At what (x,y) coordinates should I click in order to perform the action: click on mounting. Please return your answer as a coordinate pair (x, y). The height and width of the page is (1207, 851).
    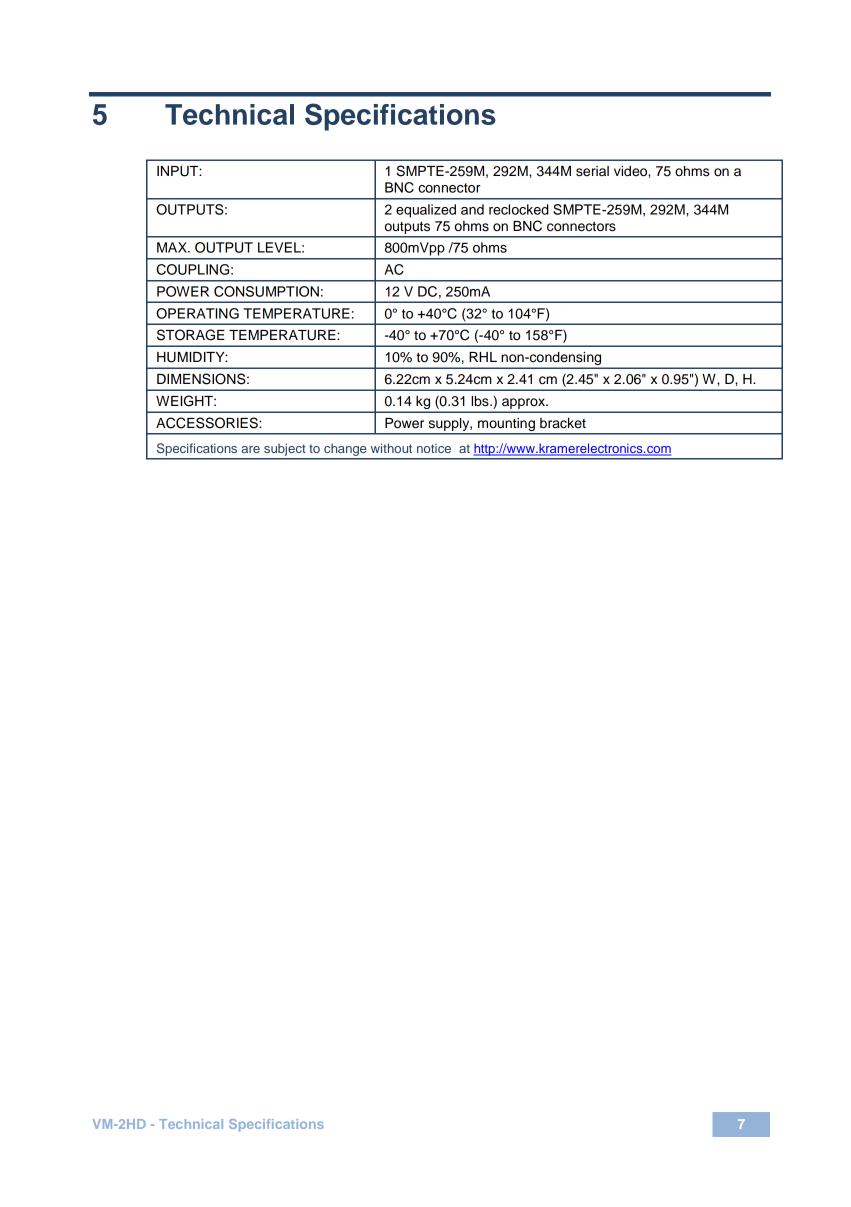
    Looking at the image, I should click on (506, 424).
